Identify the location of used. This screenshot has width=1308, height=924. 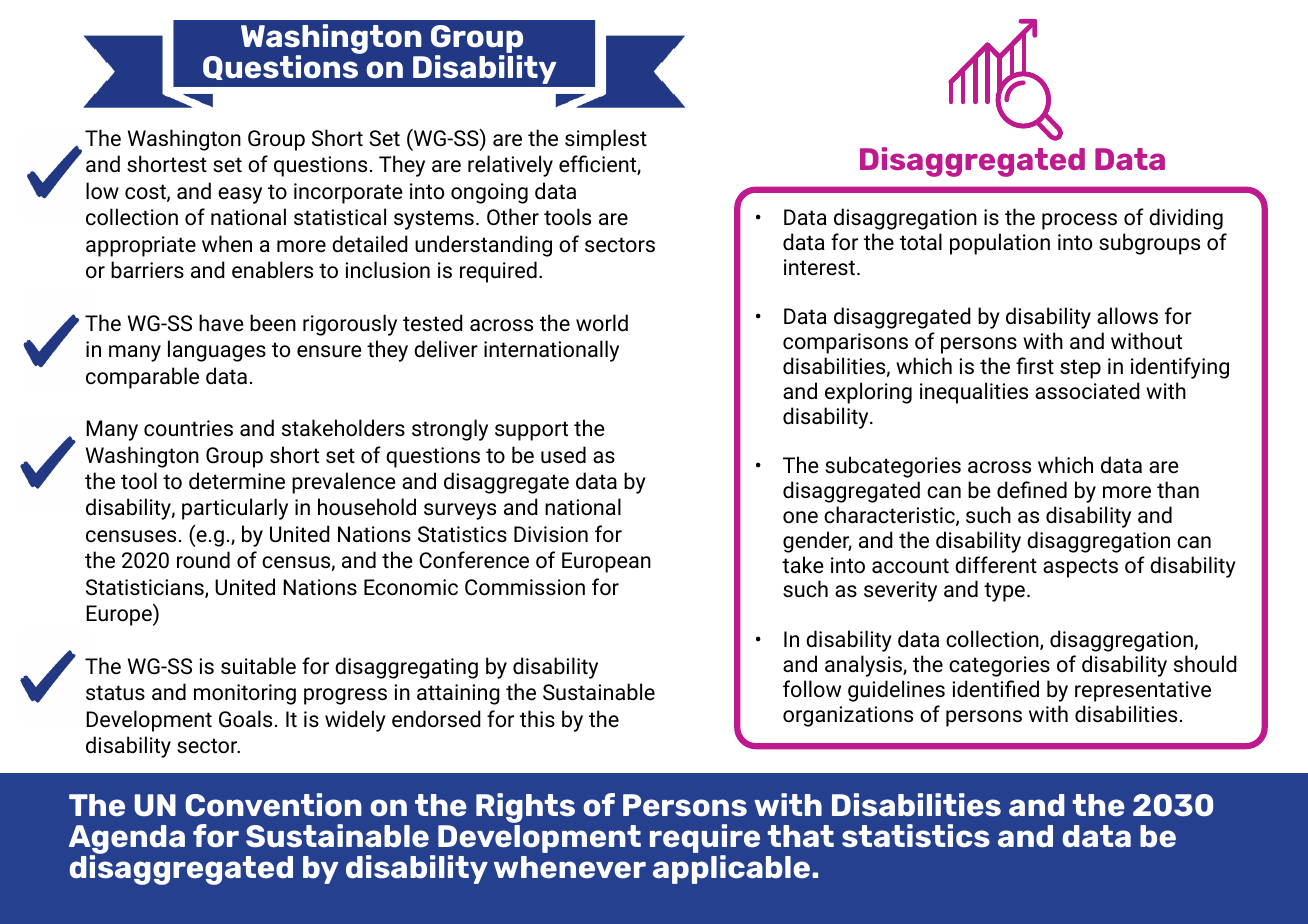
(563, 455).
